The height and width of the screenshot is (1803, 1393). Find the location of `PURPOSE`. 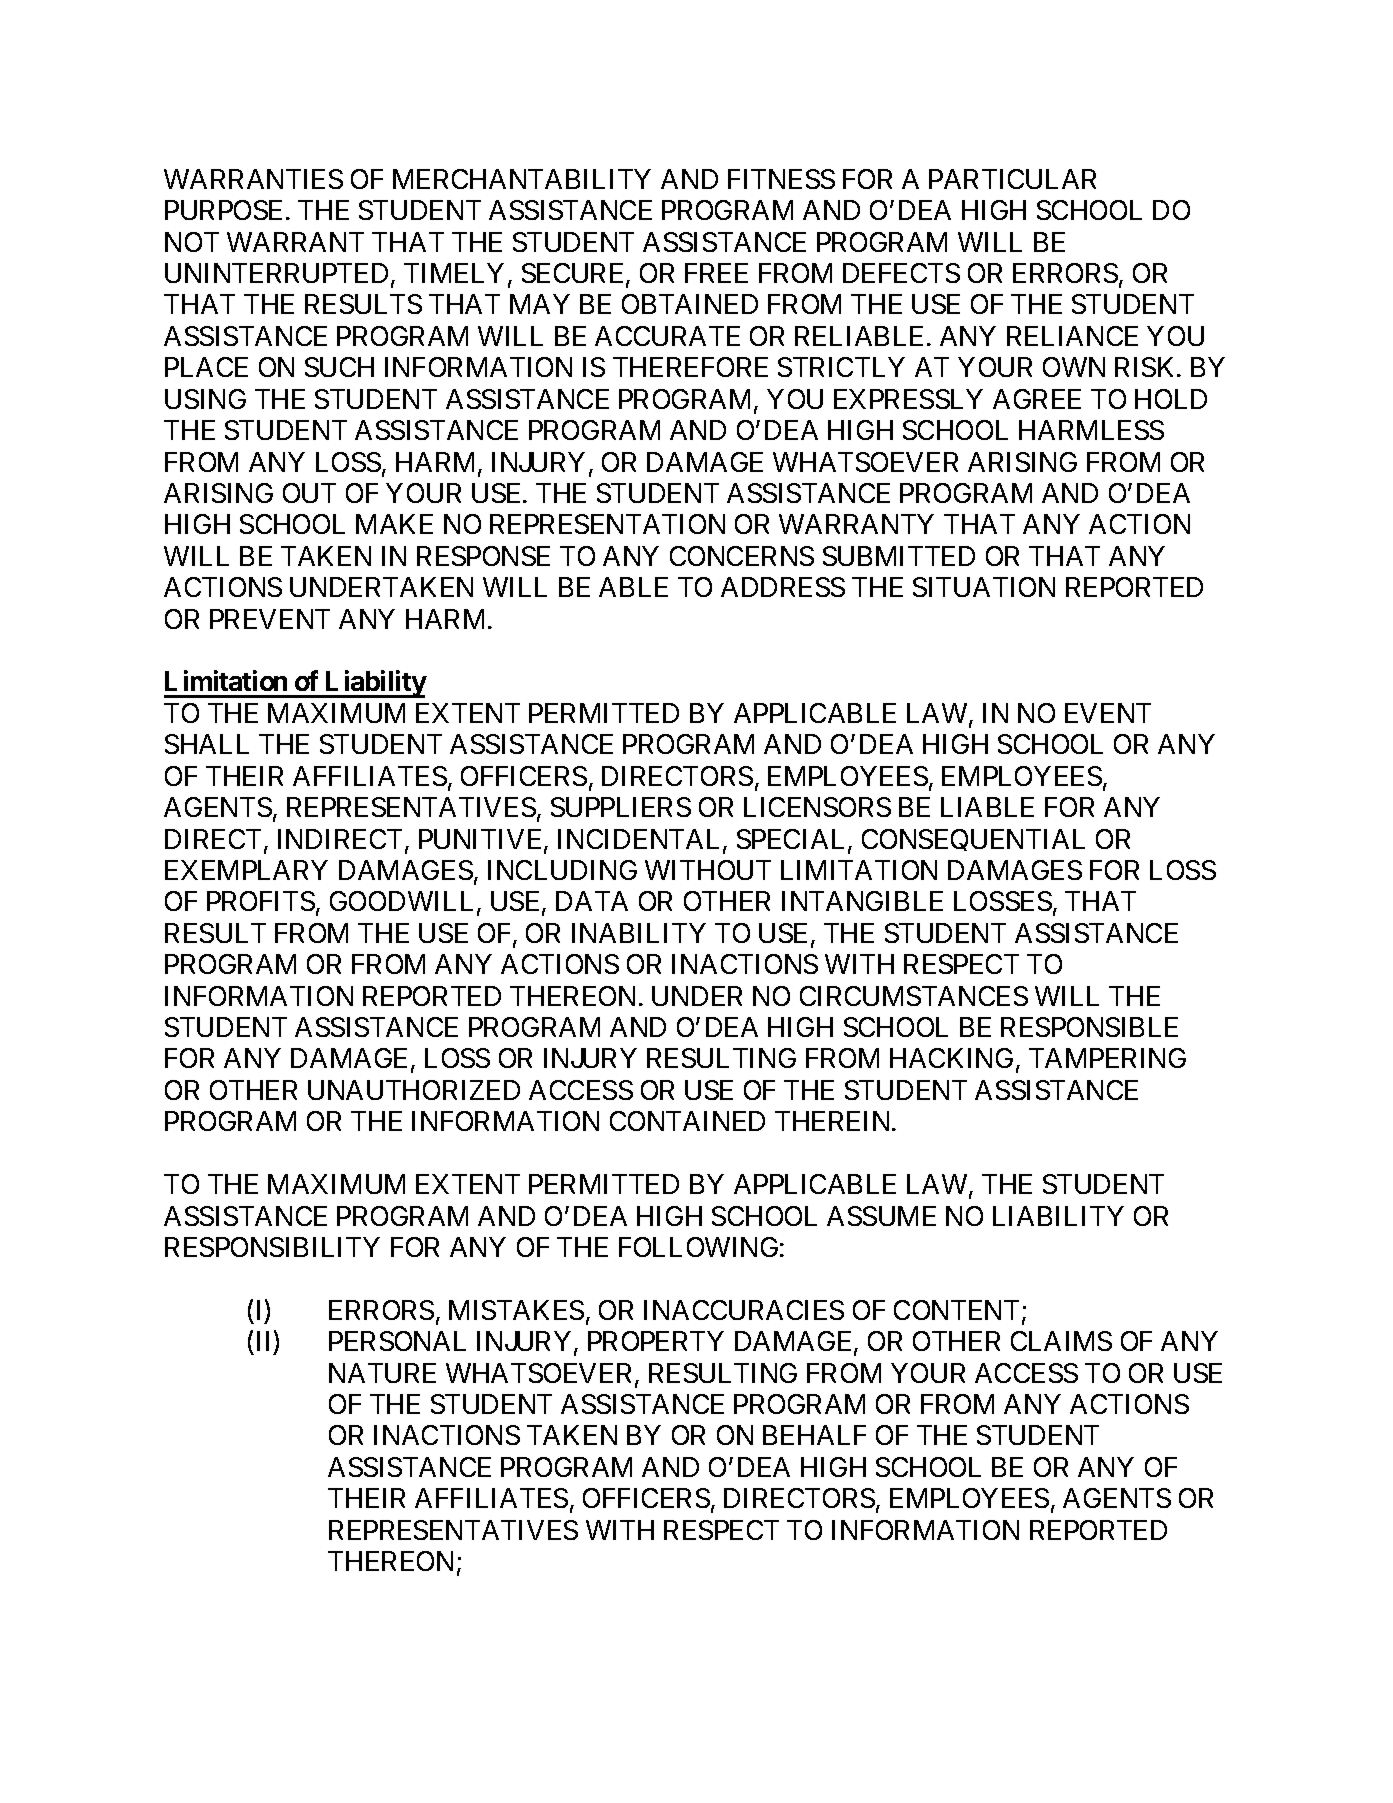

PURPOSE is located at coordinates (223, 210).
